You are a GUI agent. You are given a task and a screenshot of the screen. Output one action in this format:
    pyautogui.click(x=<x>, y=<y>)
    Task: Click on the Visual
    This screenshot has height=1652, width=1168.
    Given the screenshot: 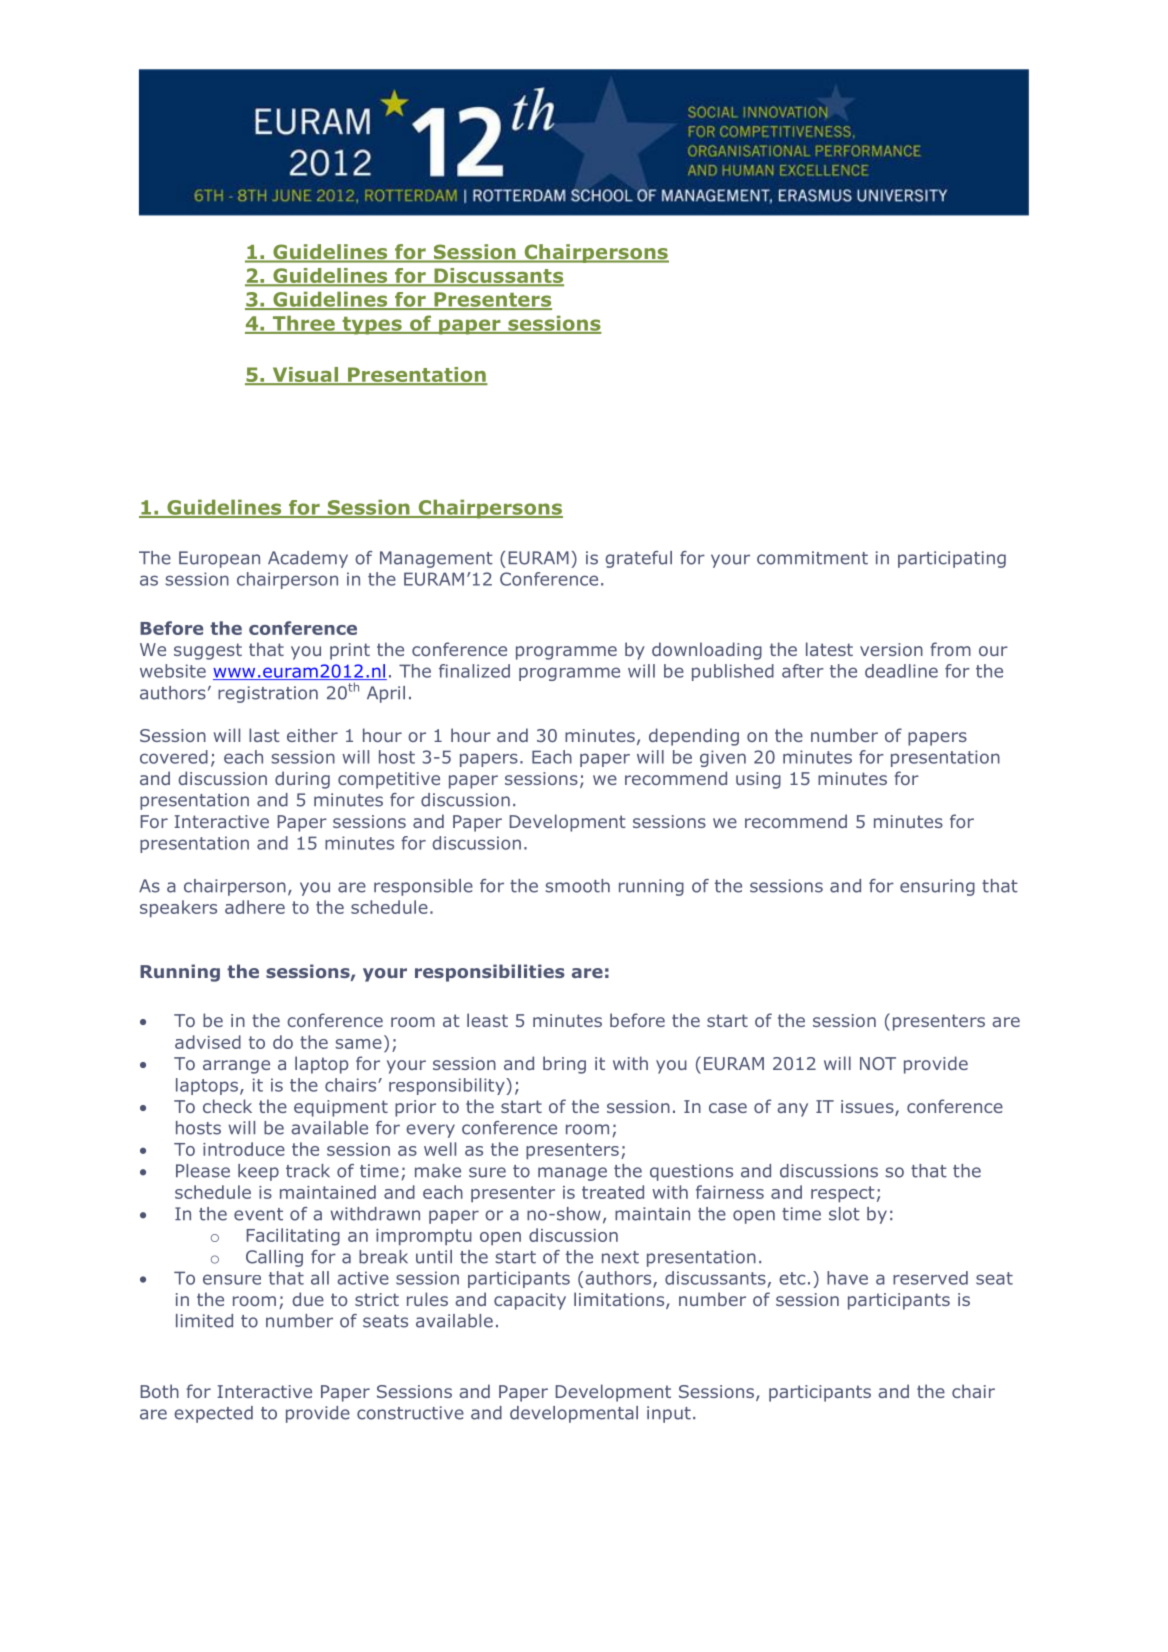 What is the action you would take?
    pyautogui.click(x=305, y=375)
